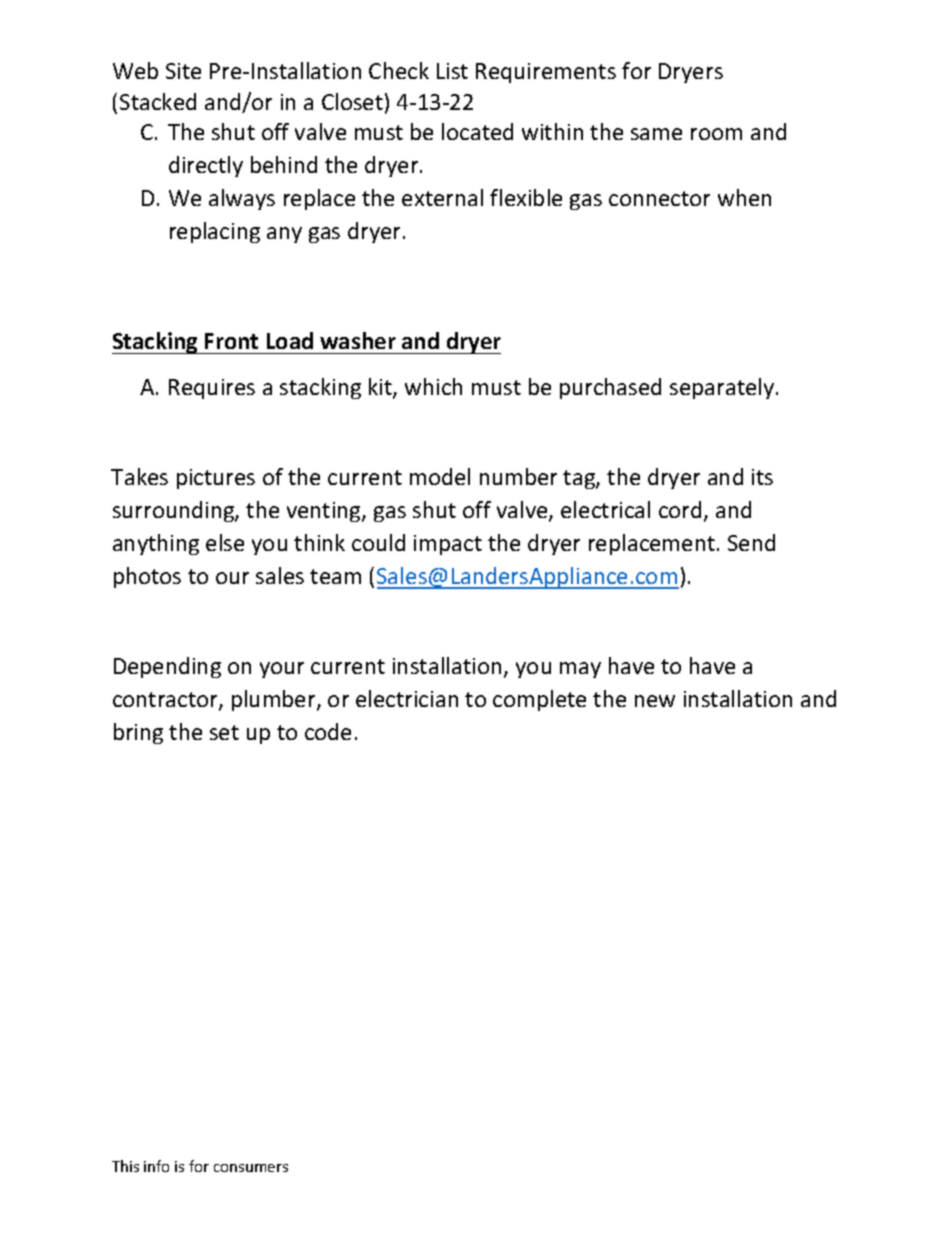 This page has height=1233, width=952. I want to click on Requires, so click(212, 389).
